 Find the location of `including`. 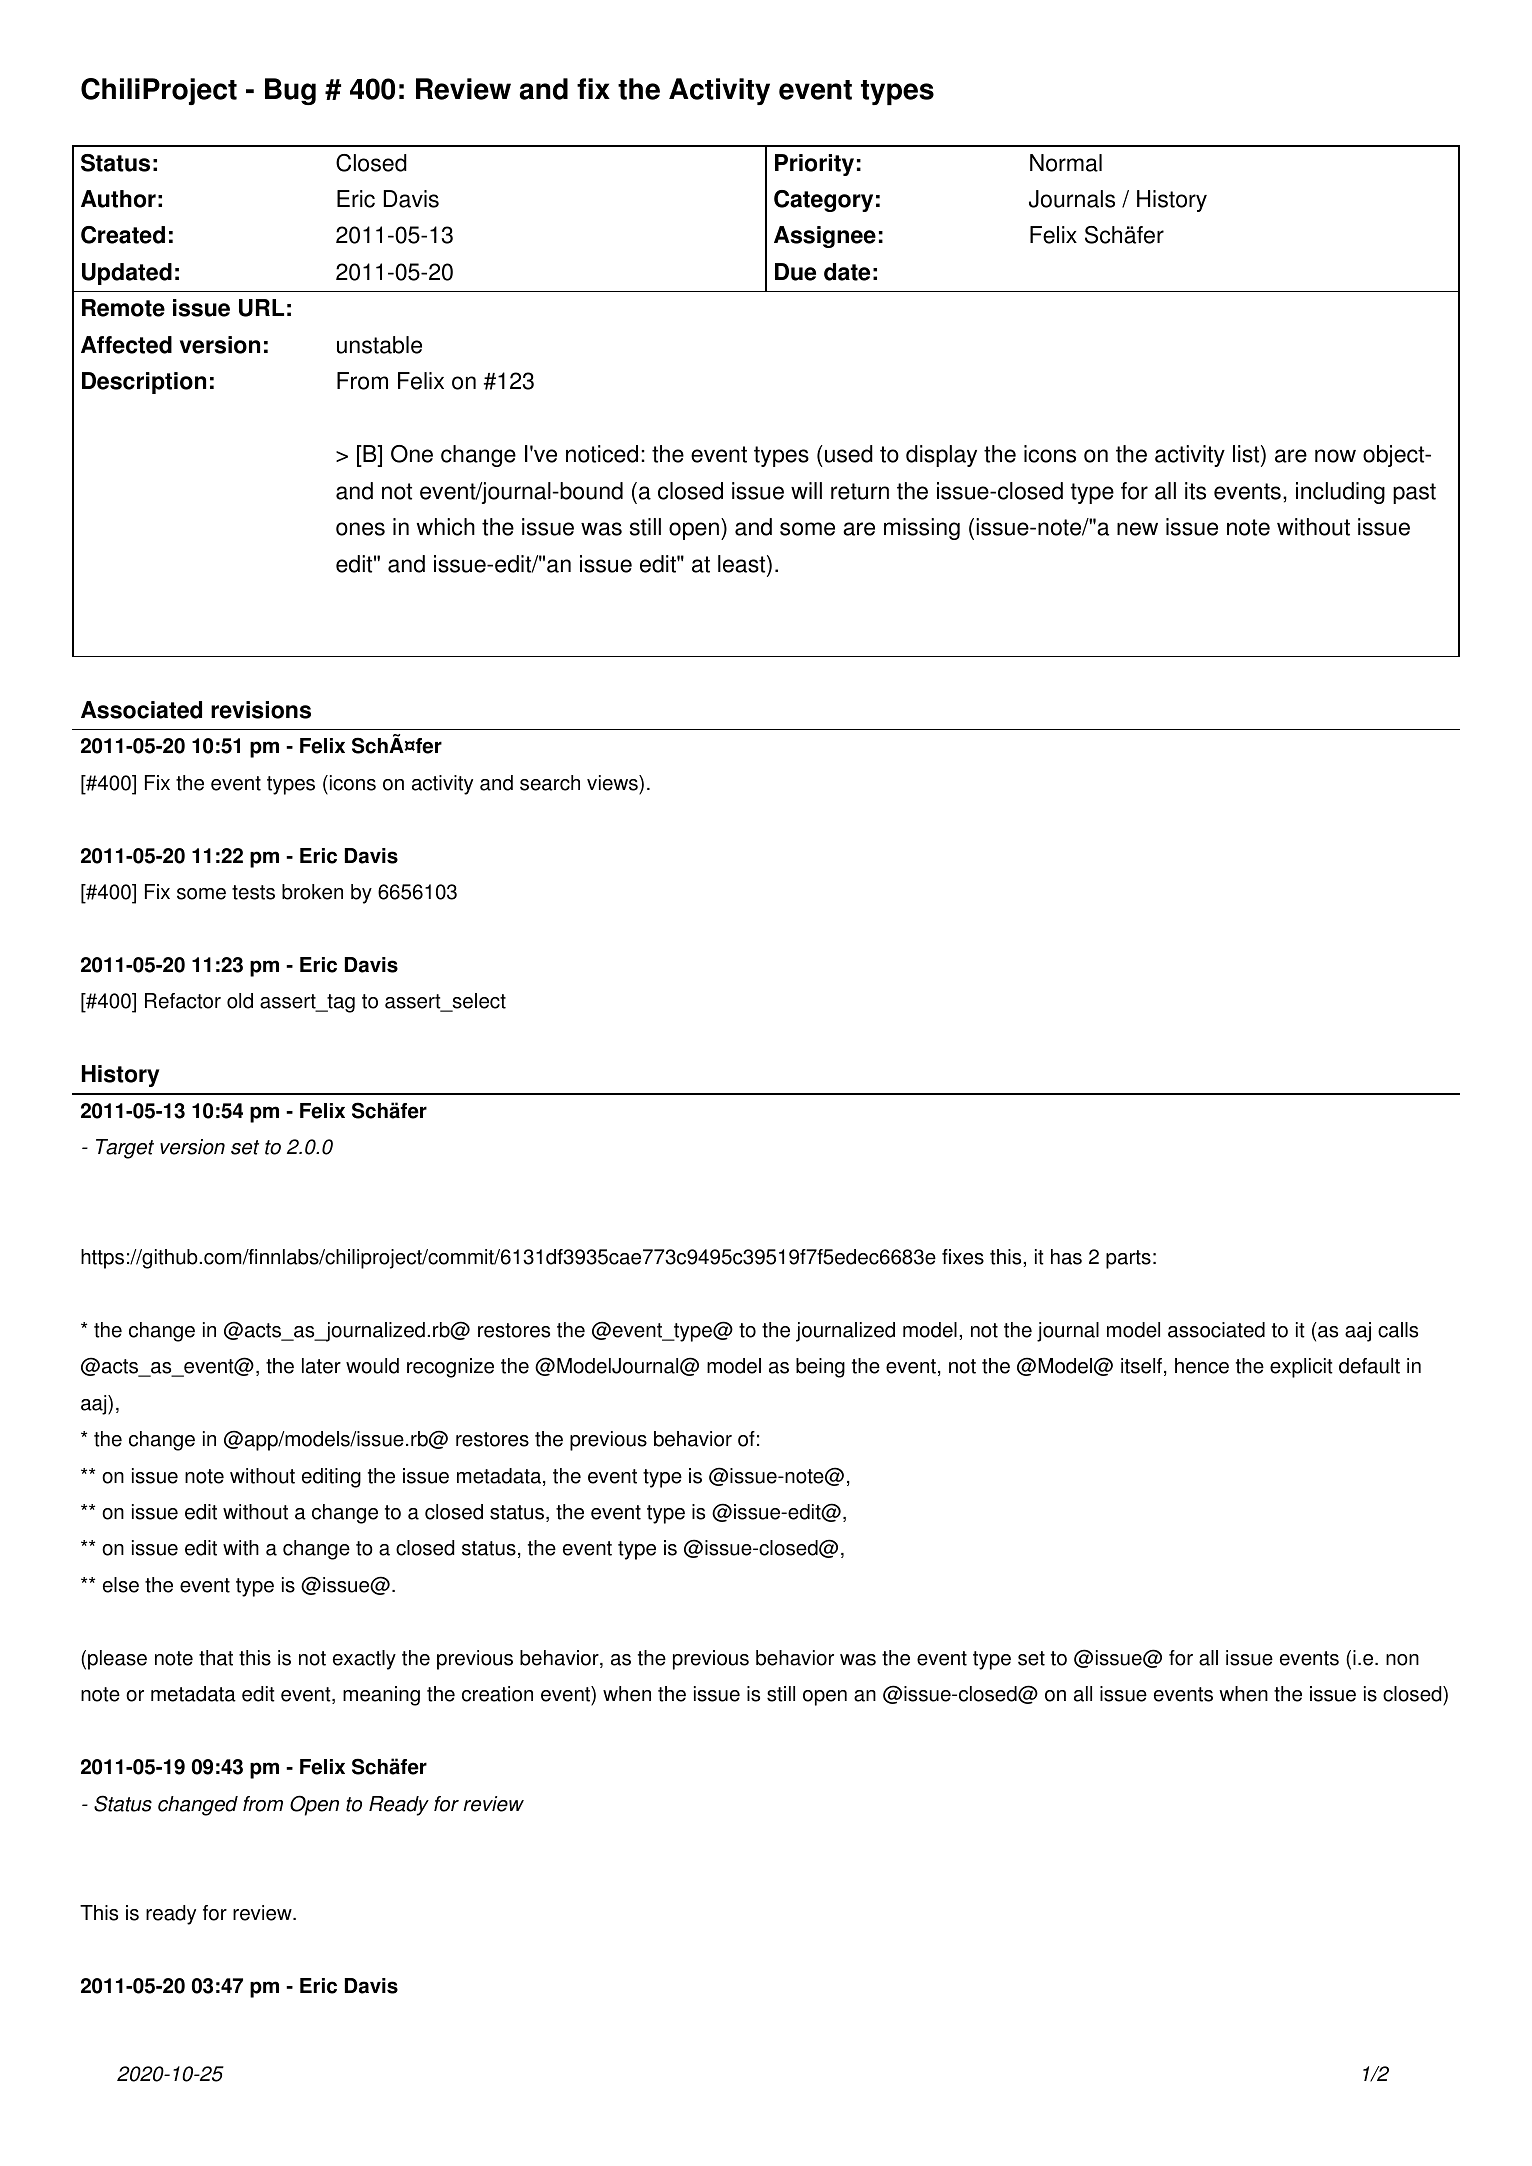

including is located at coordinates (1340, 493).
